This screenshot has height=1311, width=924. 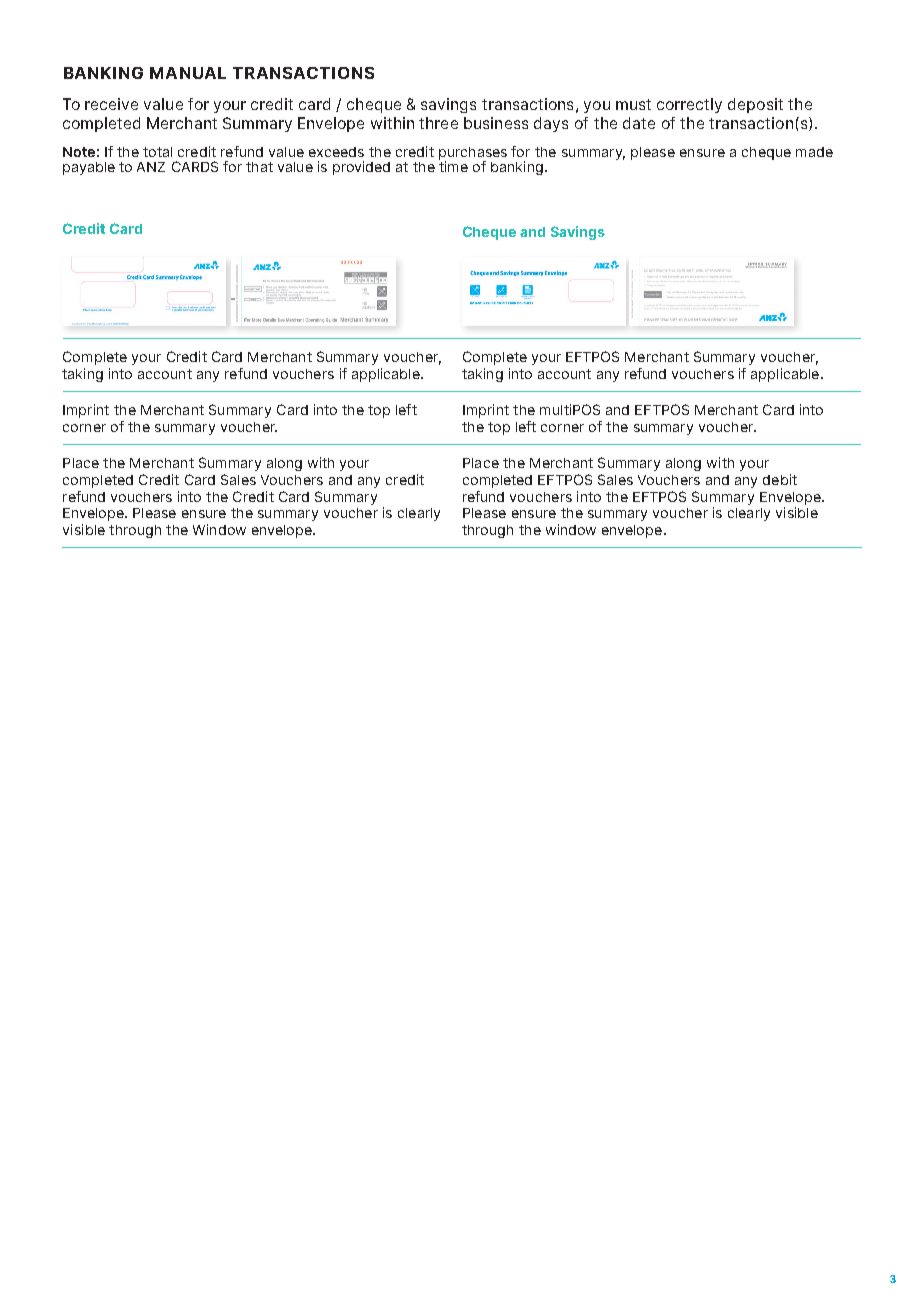 What do you see at coordinates (188, 73) in the screenshot?
I see `MANUAL` at bounding box center [188, 73].
